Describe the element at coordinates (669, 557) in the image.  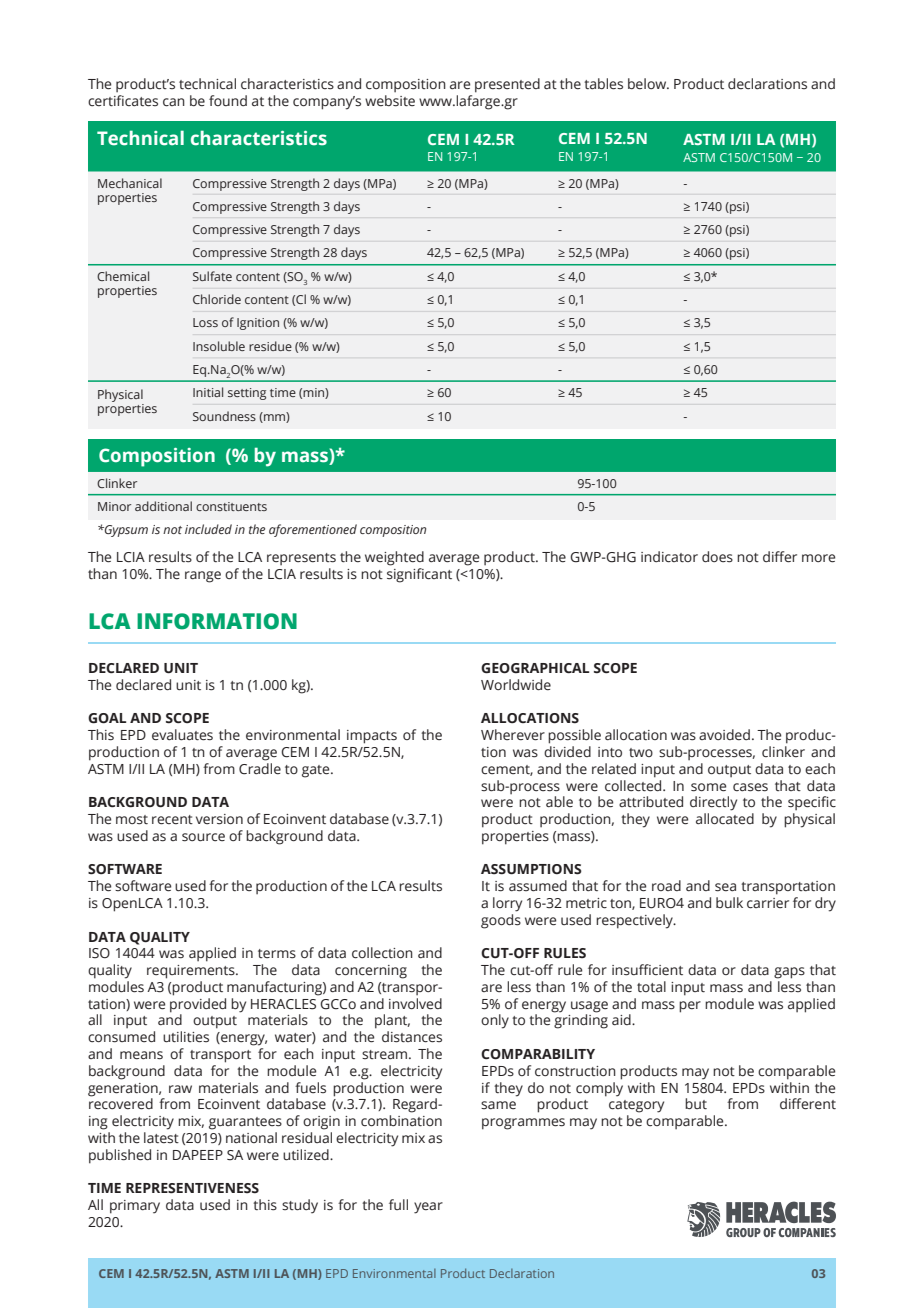
I see `indicator` at that location.
